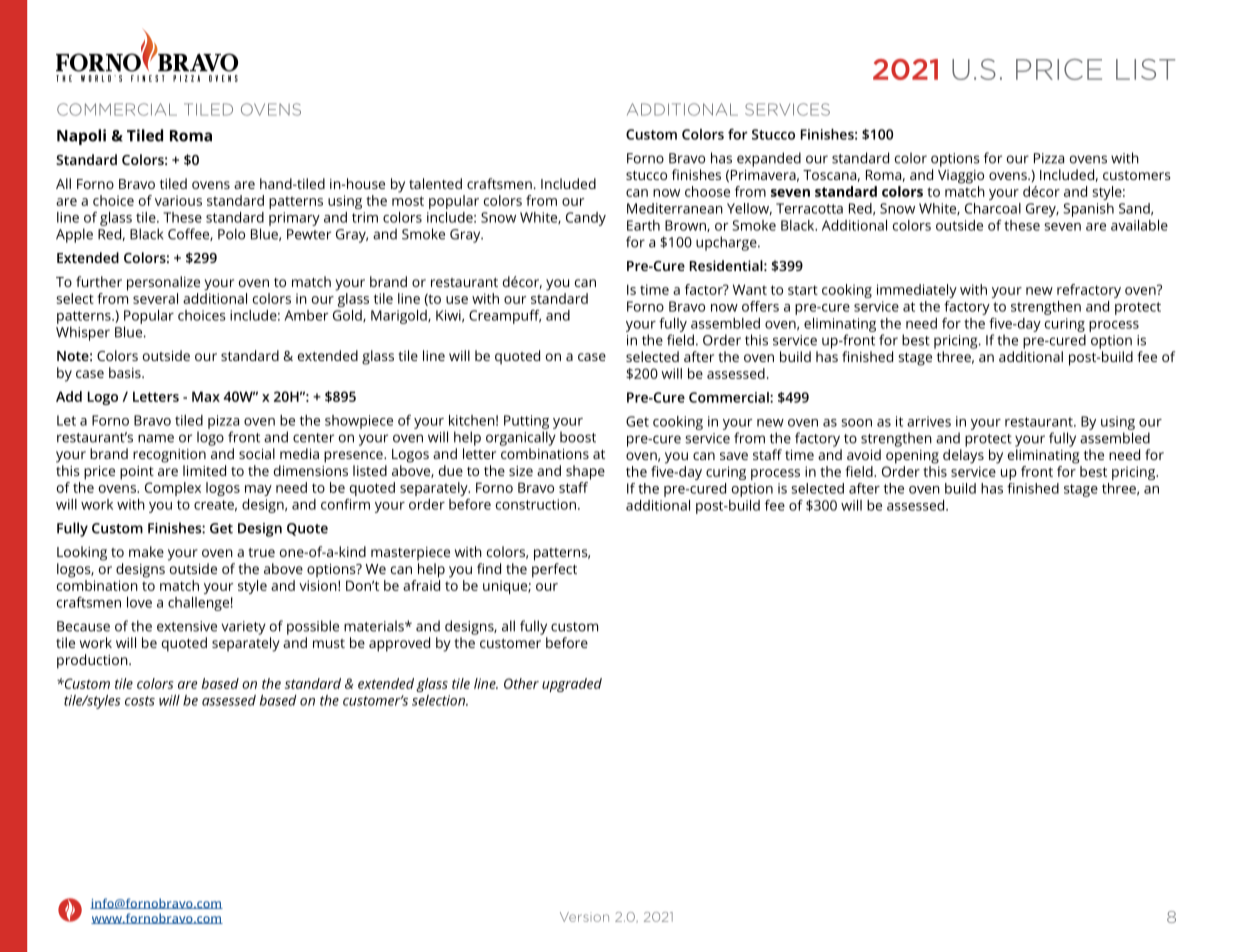 The width and height of the page is (1233, 952). I want to click on Other, so click(521, 683).
